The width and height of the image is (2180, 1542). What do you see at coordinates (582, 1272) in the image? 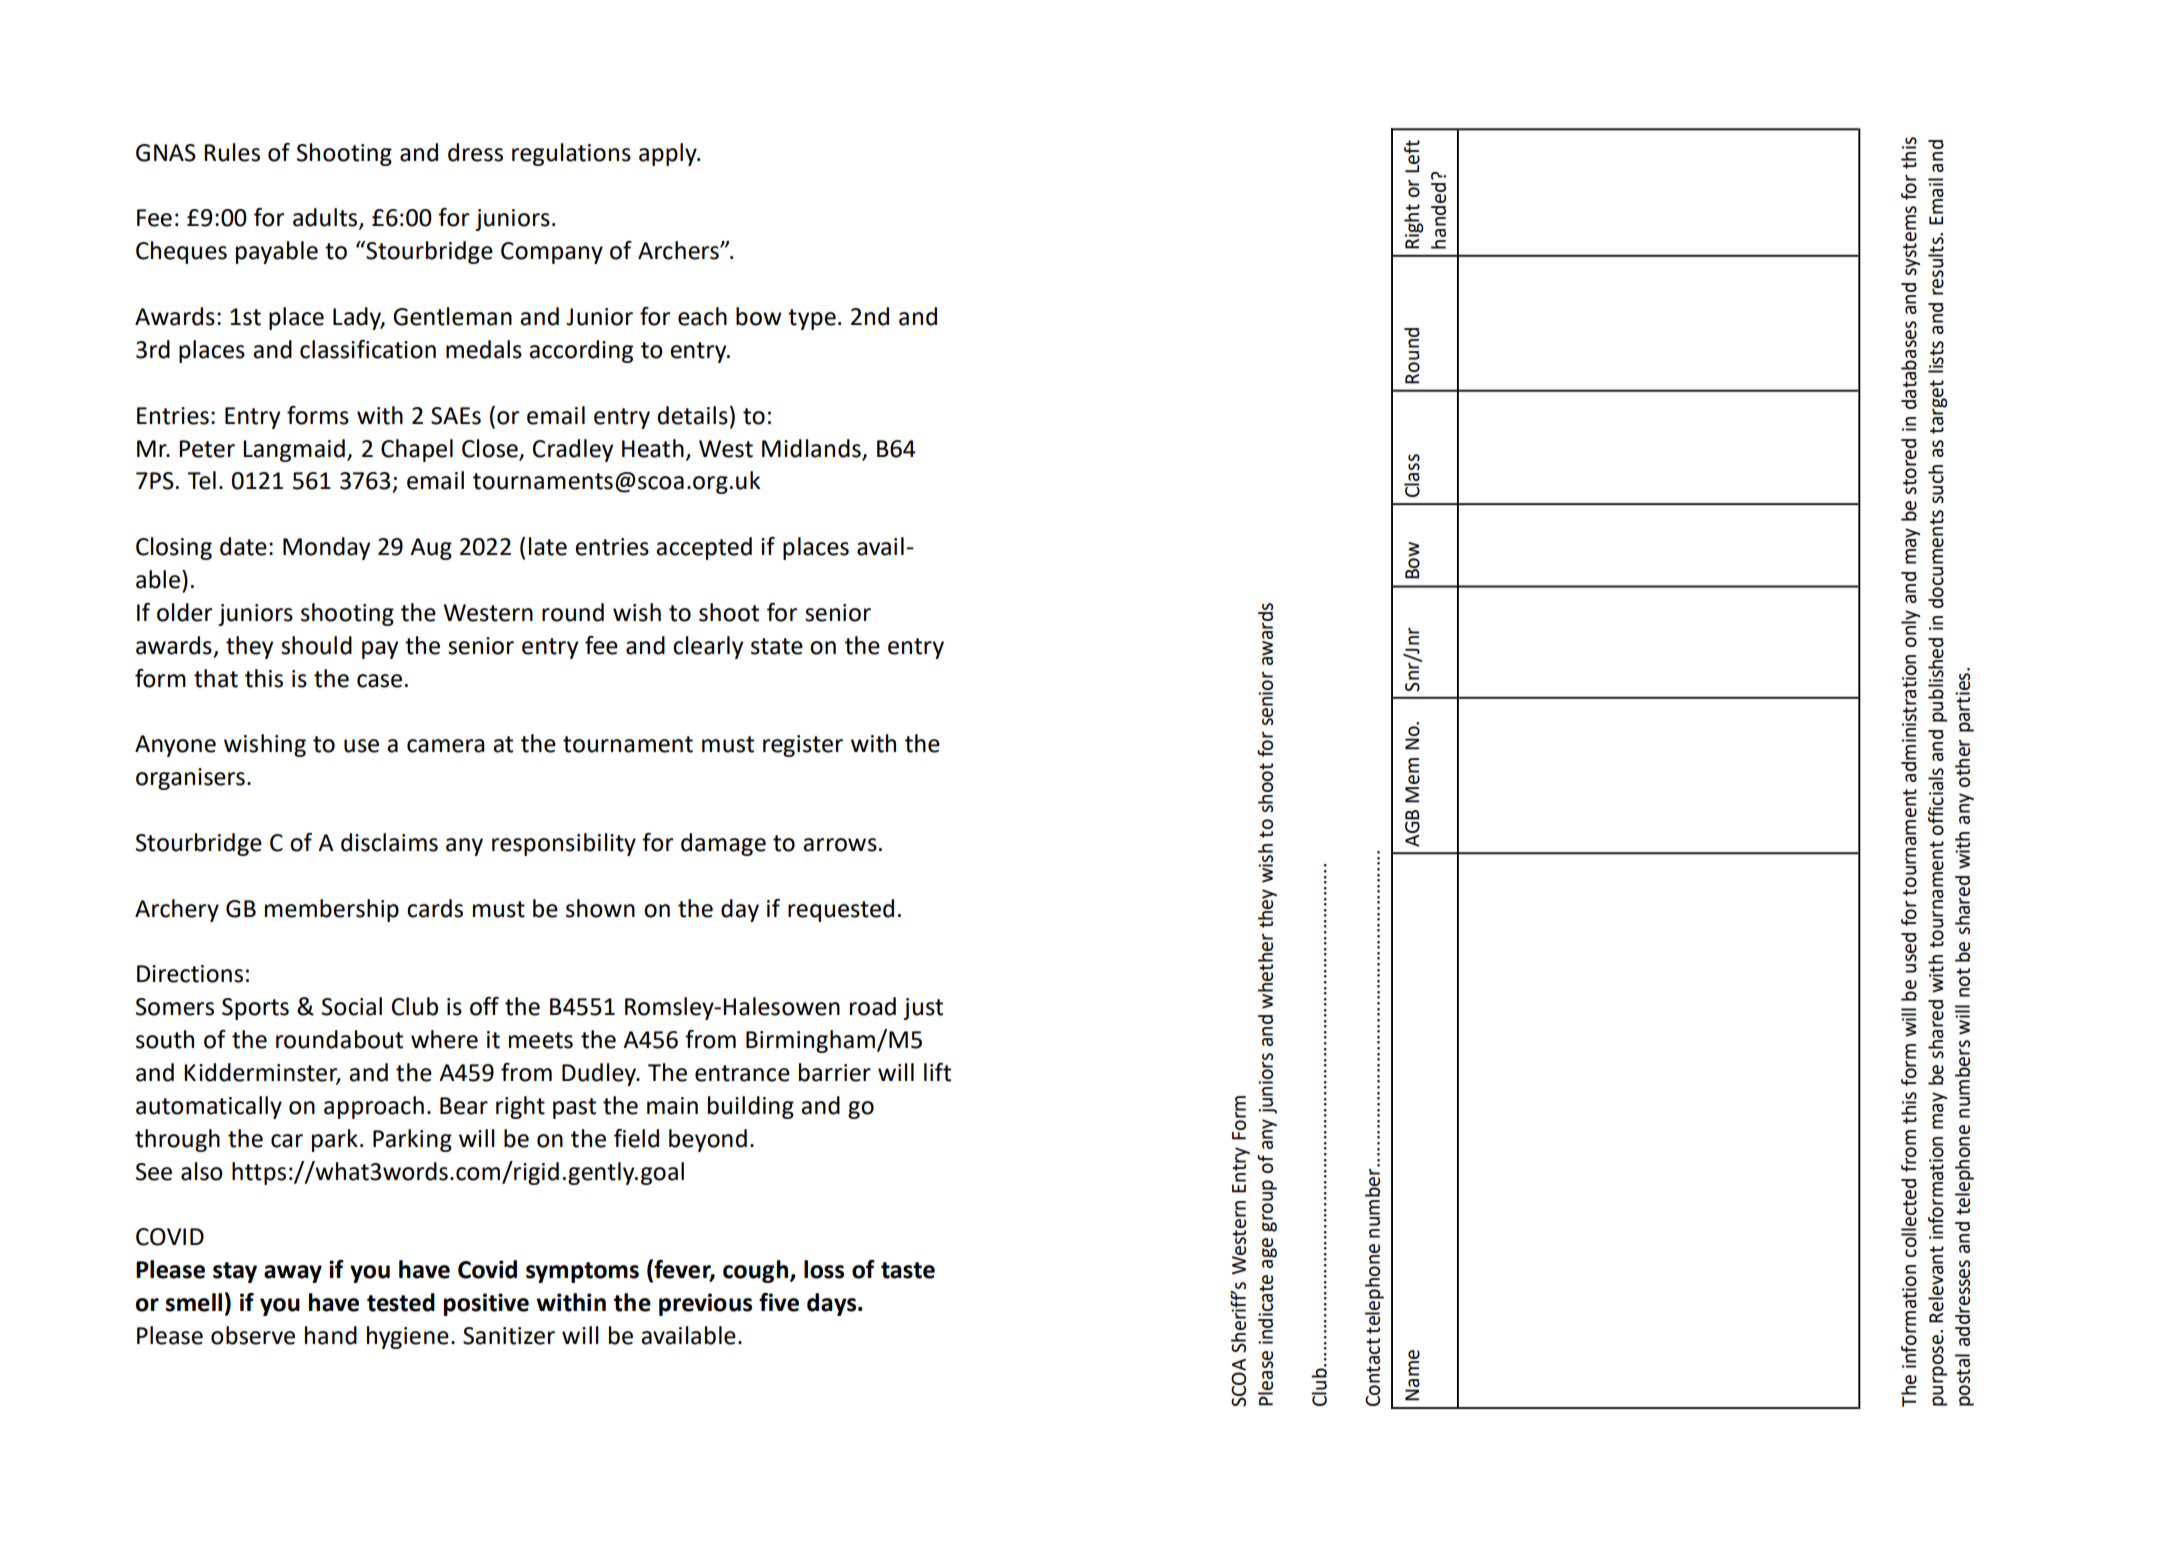
I see `symptoms` at bounding box center [582, 1272].
